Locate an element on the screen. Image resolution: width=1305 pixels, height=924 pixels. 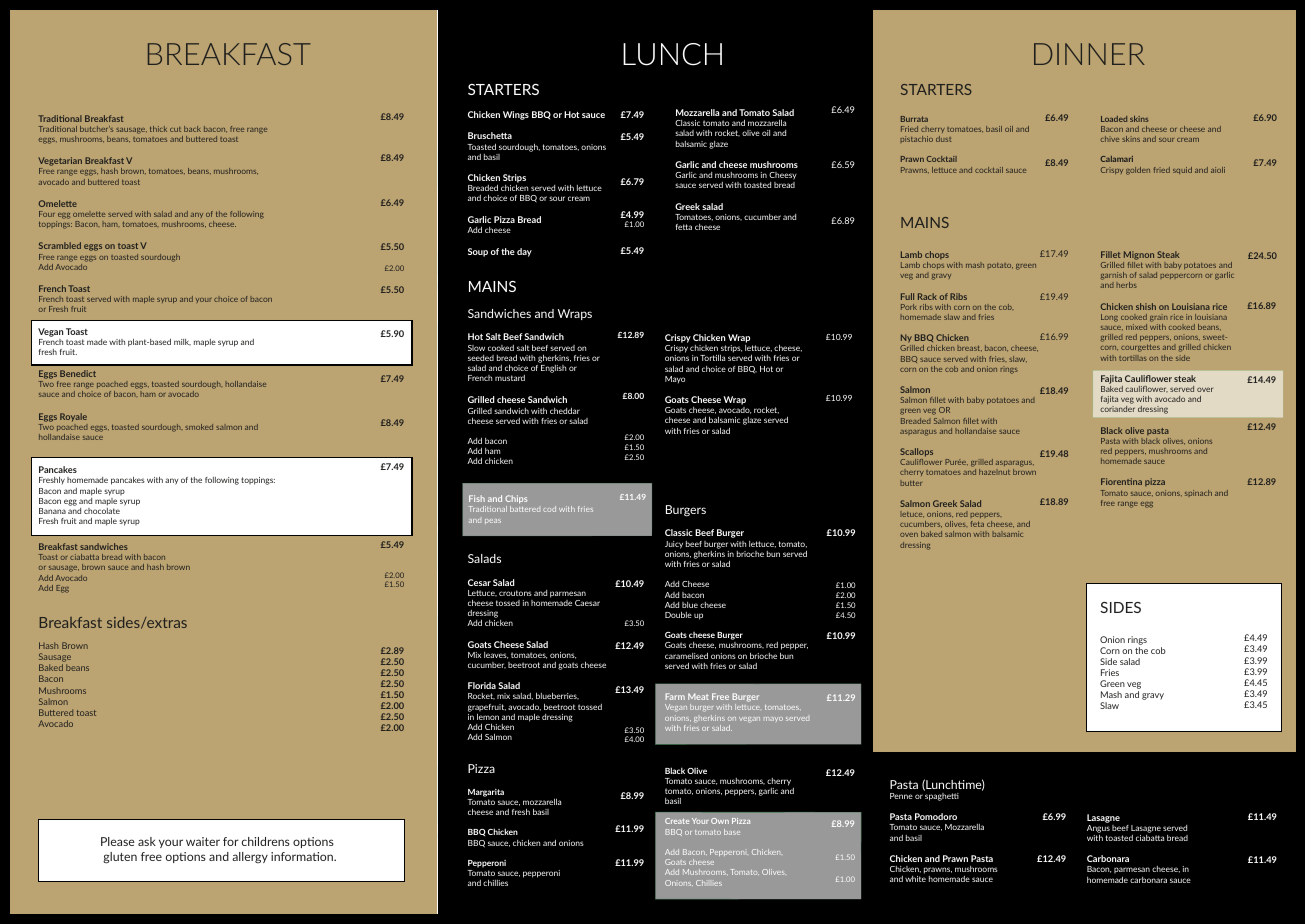
DINNER is located at coordinates (1089, 54).
